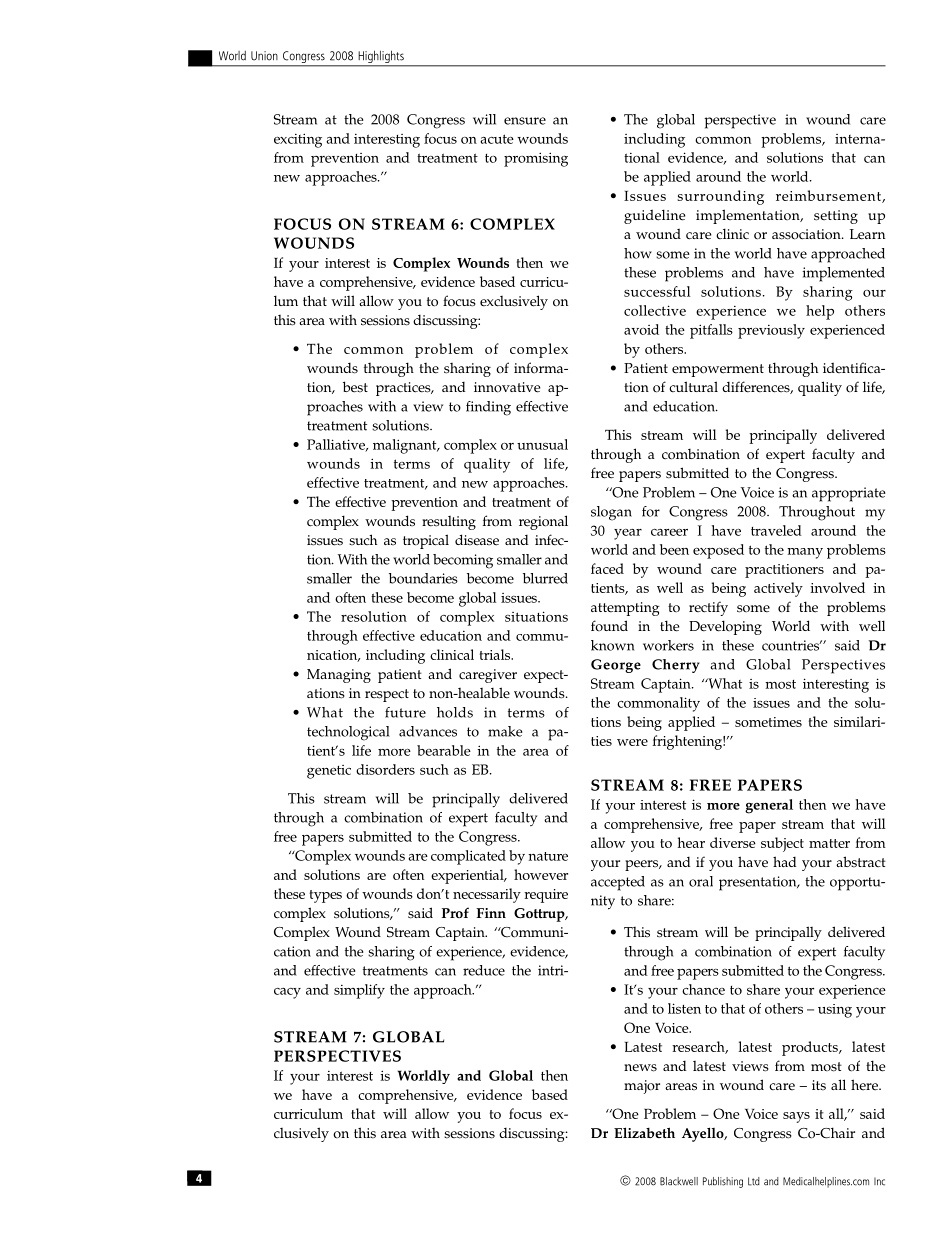  I want to click on nature, so click(548, 856).
